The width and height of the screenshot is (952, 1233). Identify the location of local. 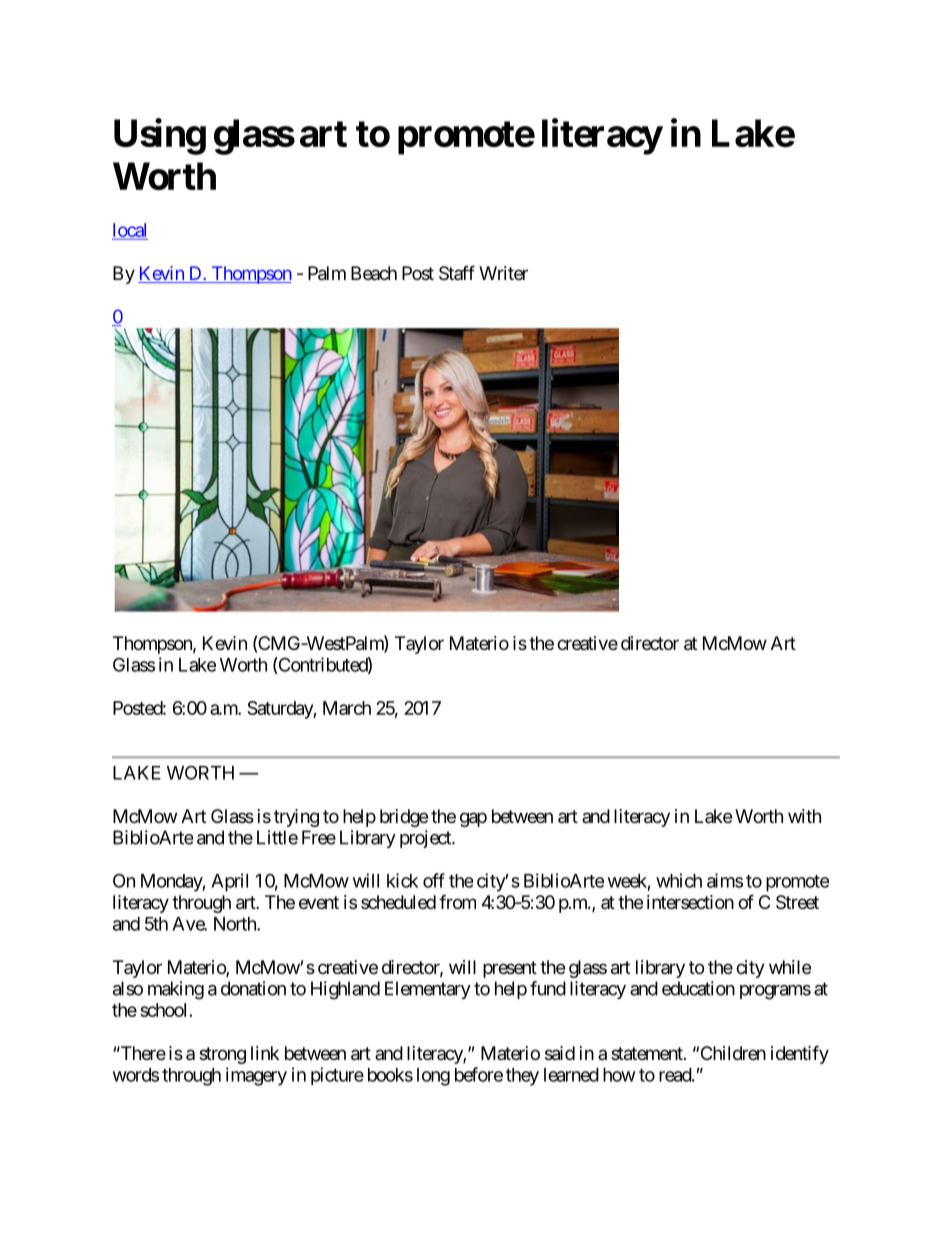
(129, 230).
